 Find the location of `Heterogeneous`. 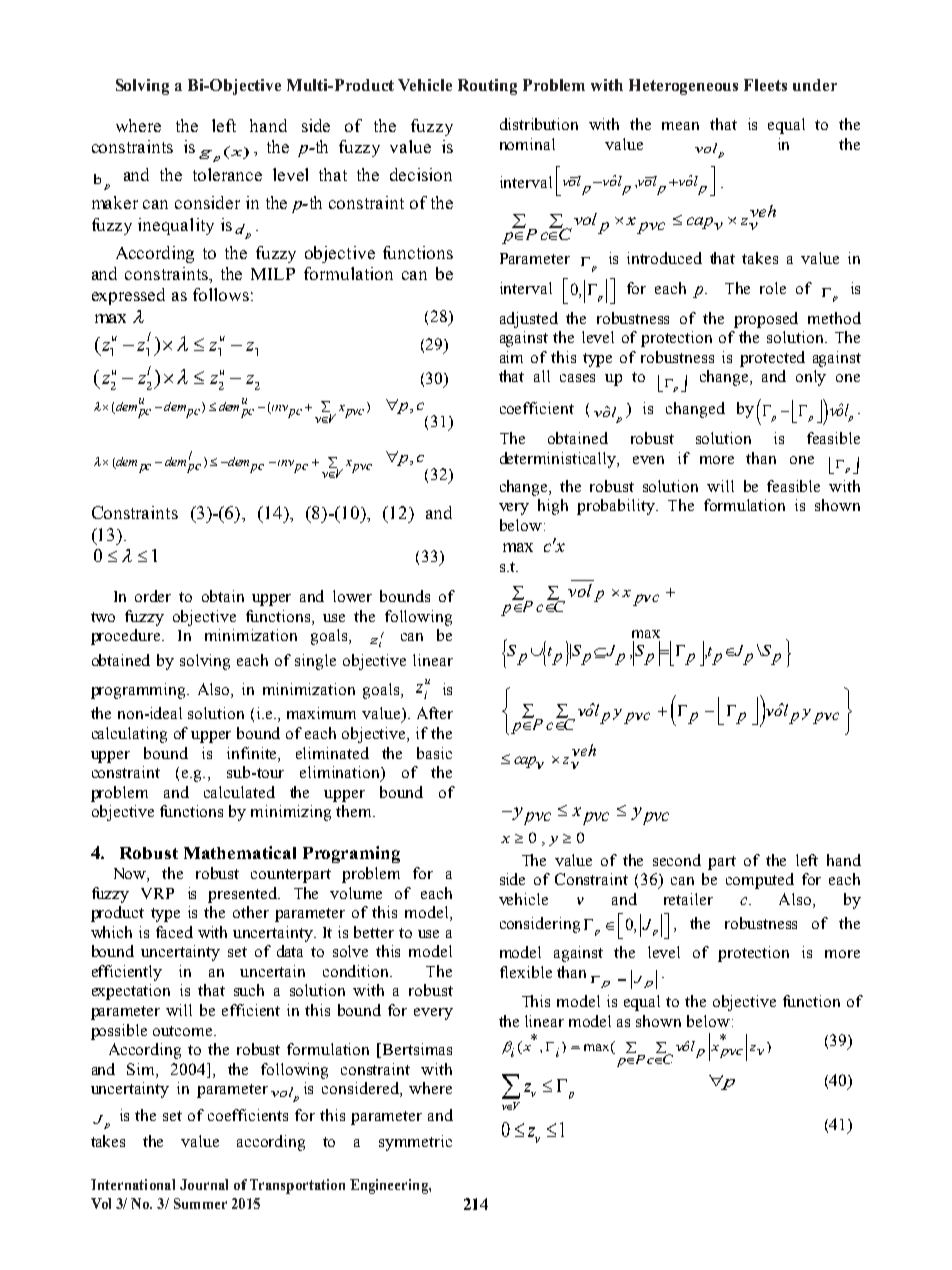

Heterogeneous is located at coordinates (683, 87).
